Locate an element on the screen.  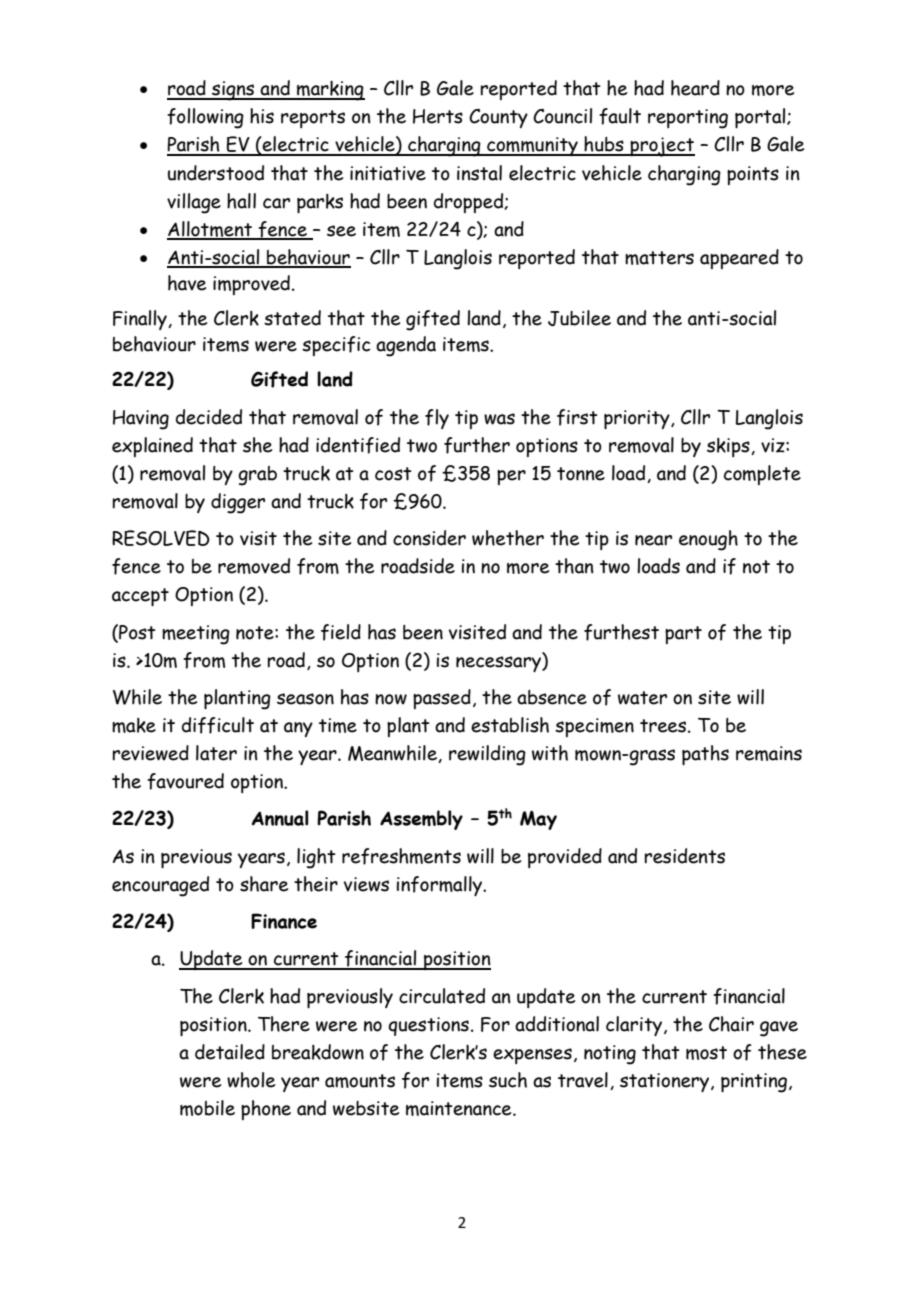
consider is located at coordinates (429, 538).
